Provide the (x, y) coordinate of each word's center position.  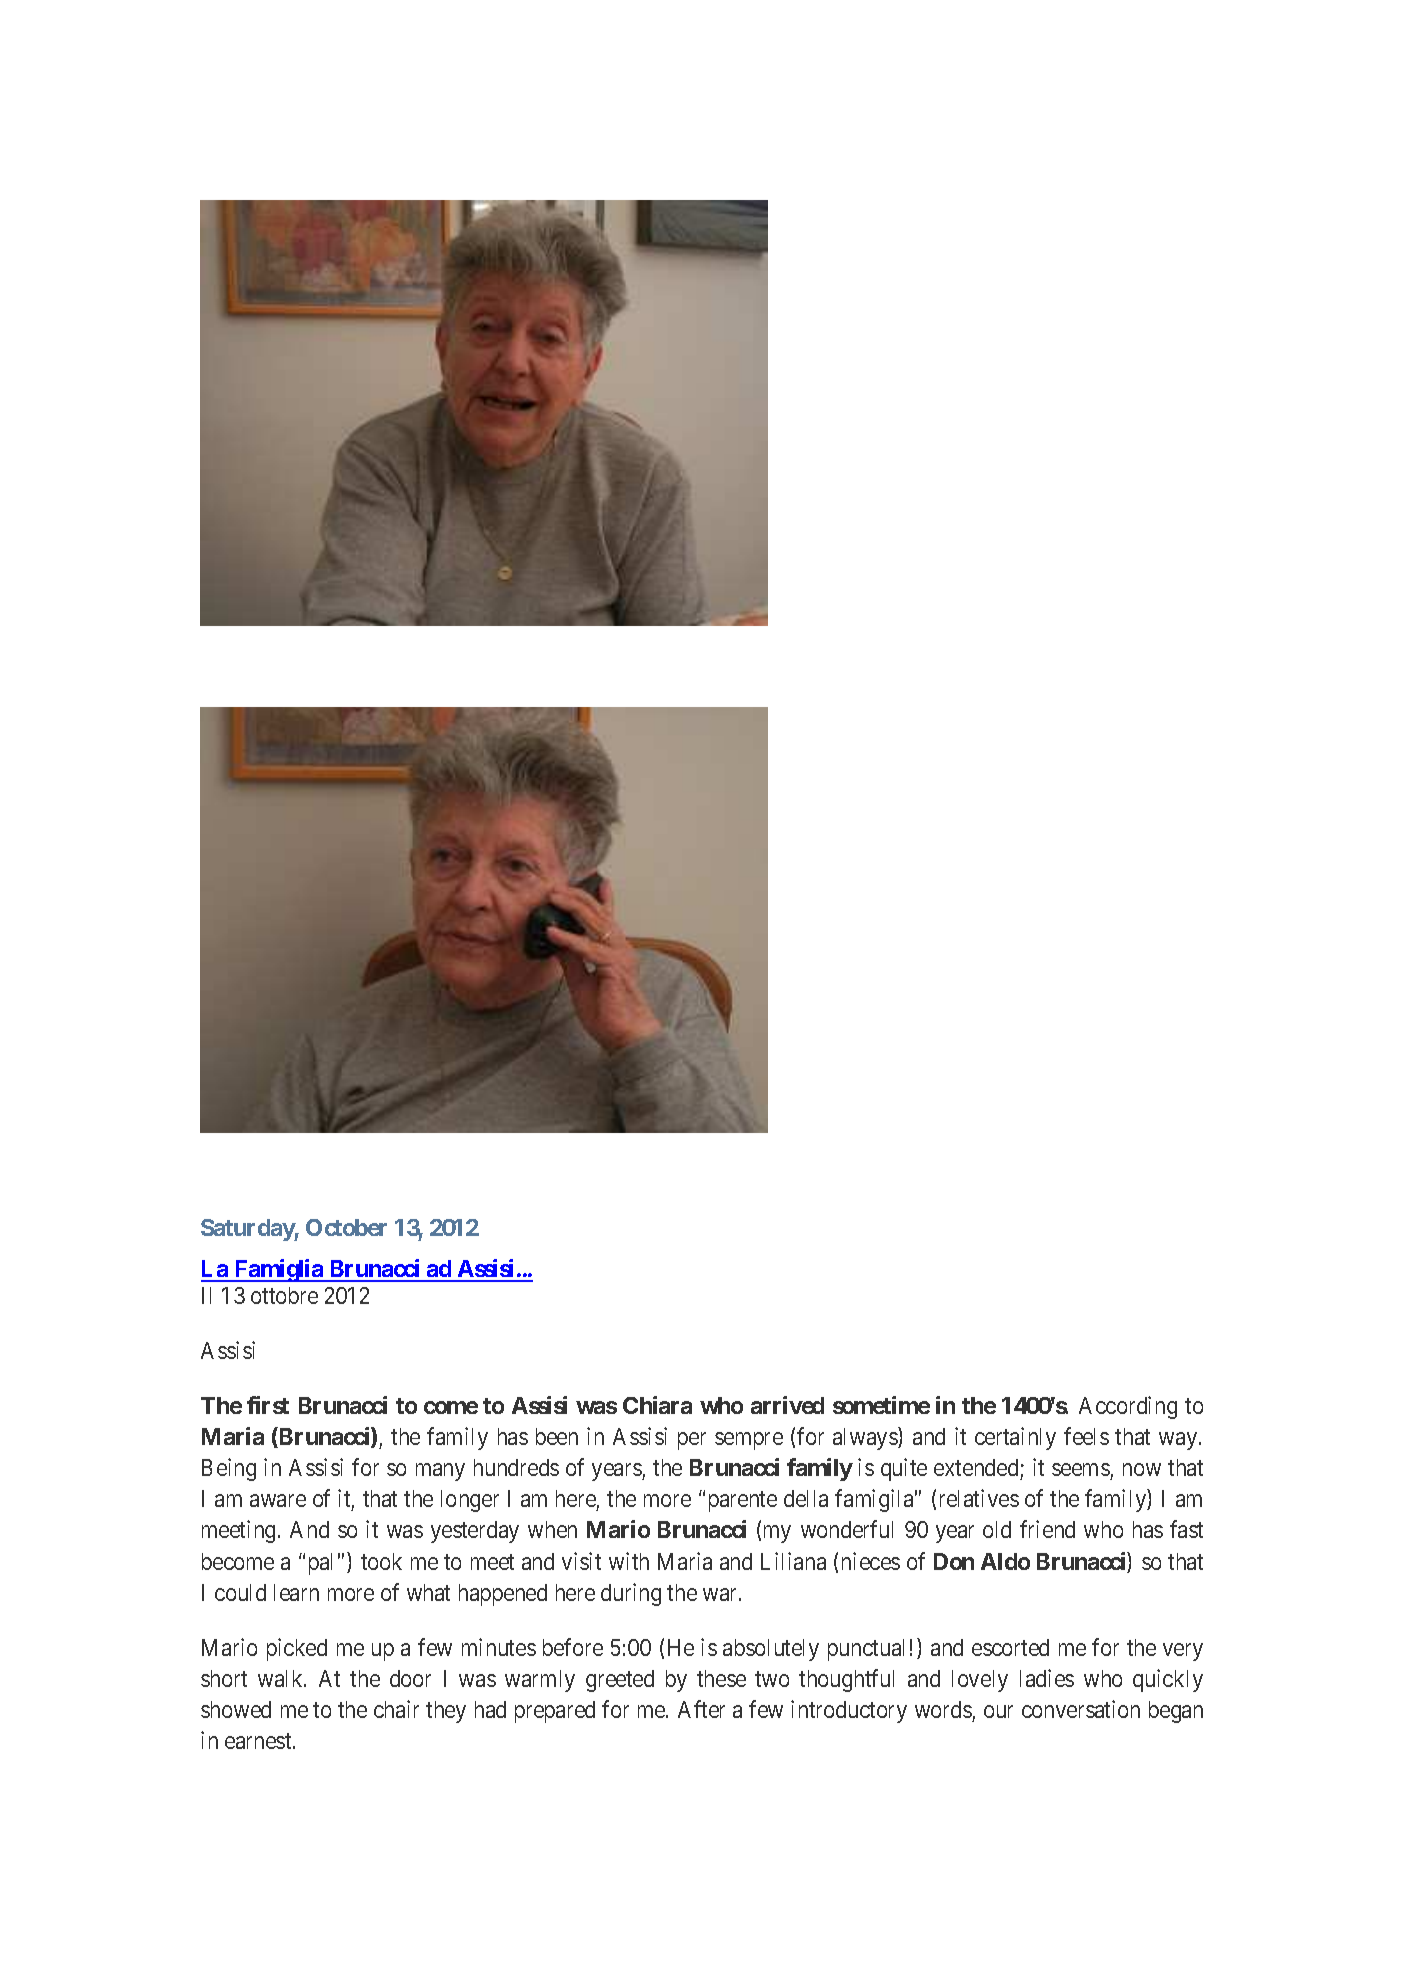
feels (1086, 1436)
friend (1047, 1529)
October (346, 1227)
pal (320, 1564)
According (1128, 1407)
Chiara (657, 1405)
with (629, 1561)
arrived (787, 1405)
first (268, 1405)
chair (396, 1709)
